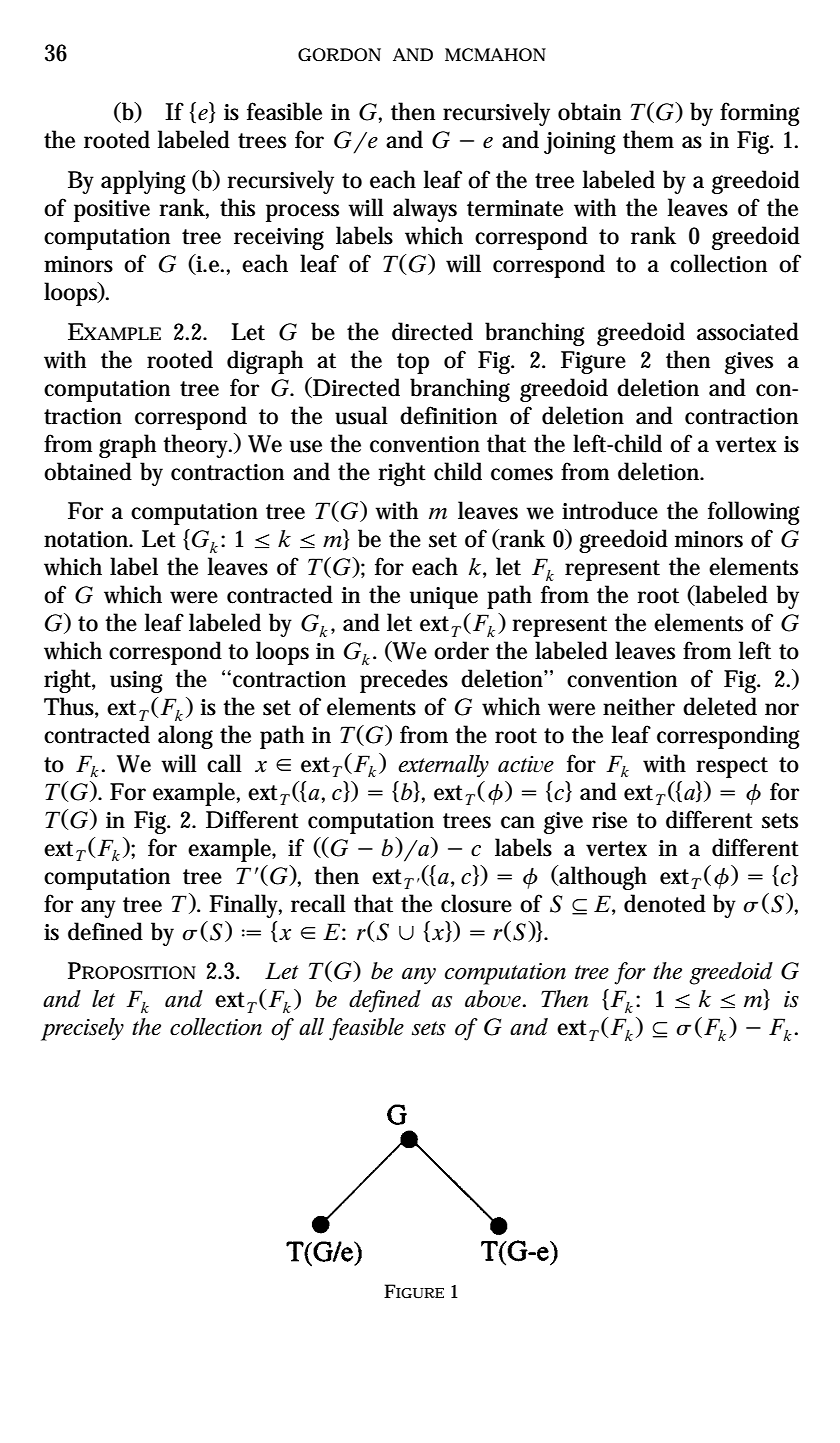 This image has height=1443, width=840. I want to click on neither, so click(639, 706).
